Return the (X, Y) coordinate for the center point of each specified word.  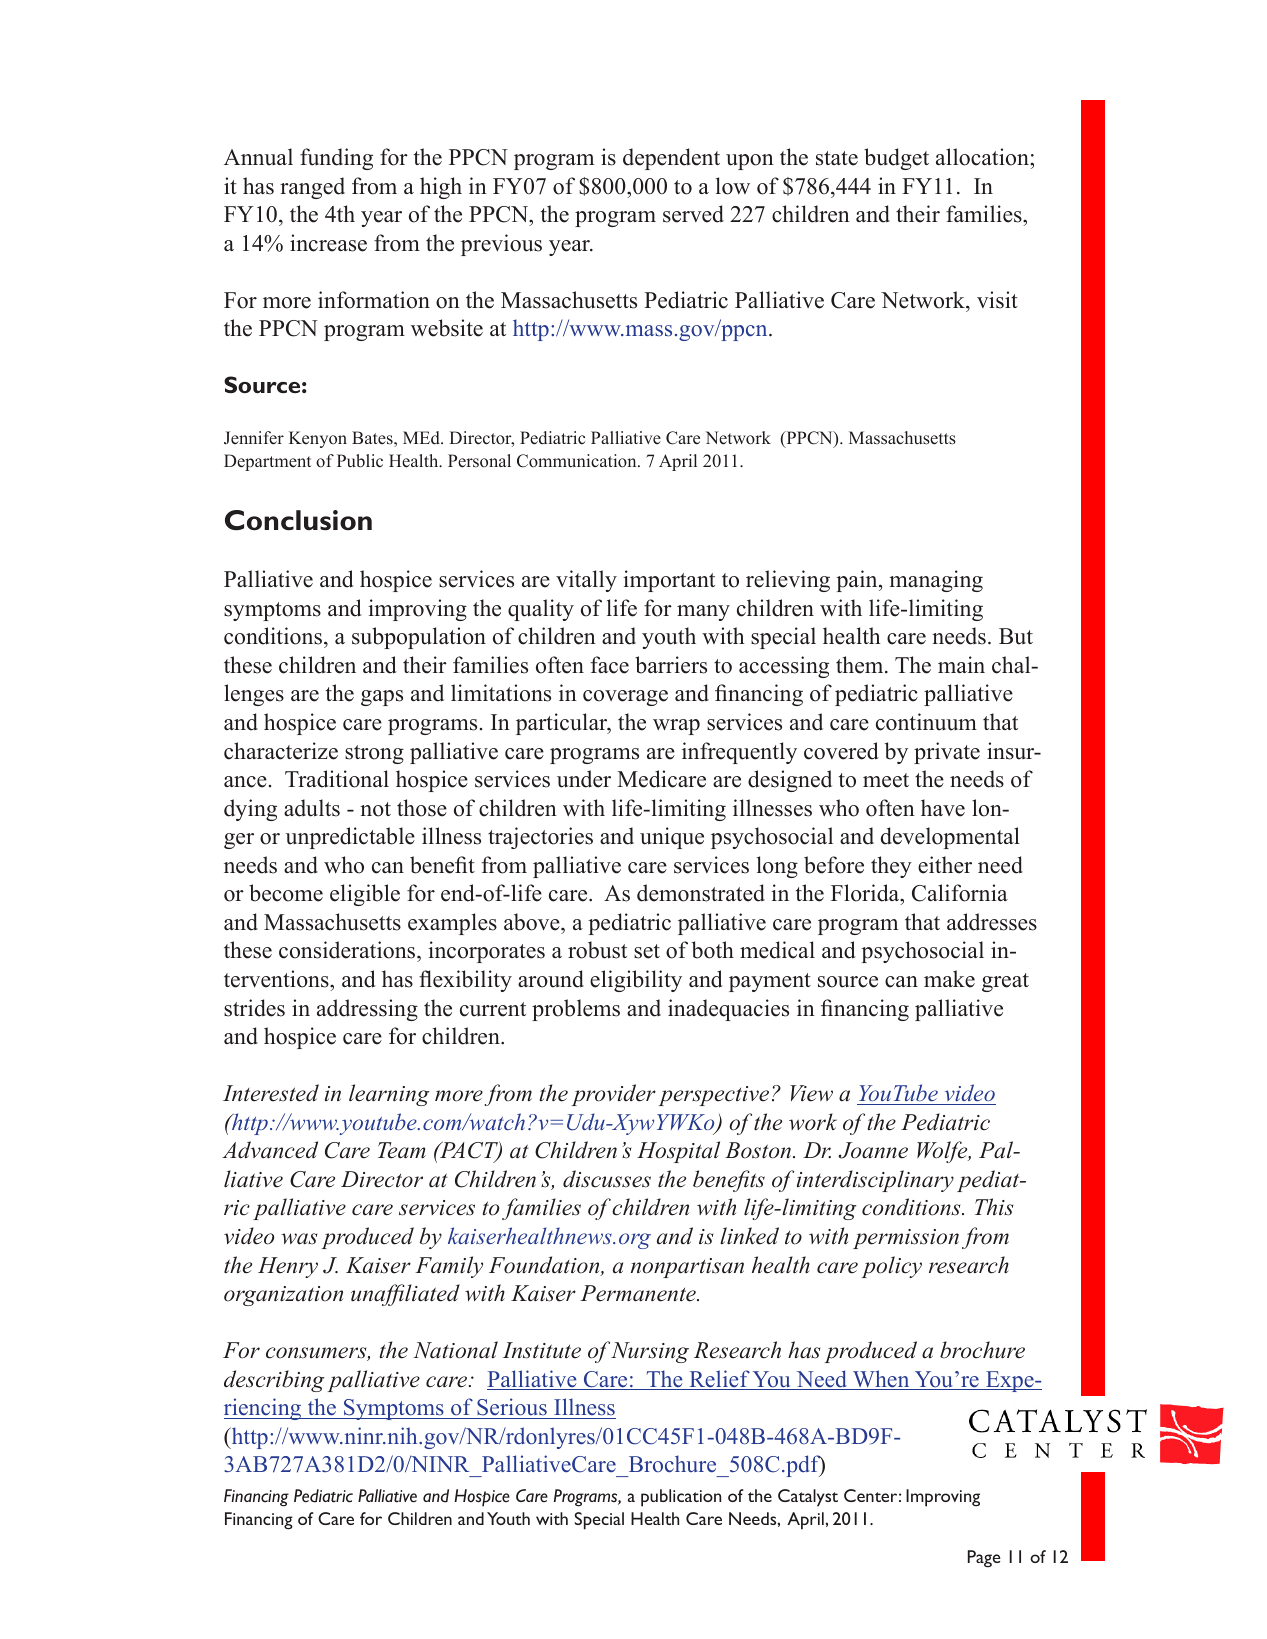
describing (274, 1381)
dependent (671, 159)
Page (984, 1558)
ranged (312, 188)
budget (896, 159)
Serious (512, 1408)
